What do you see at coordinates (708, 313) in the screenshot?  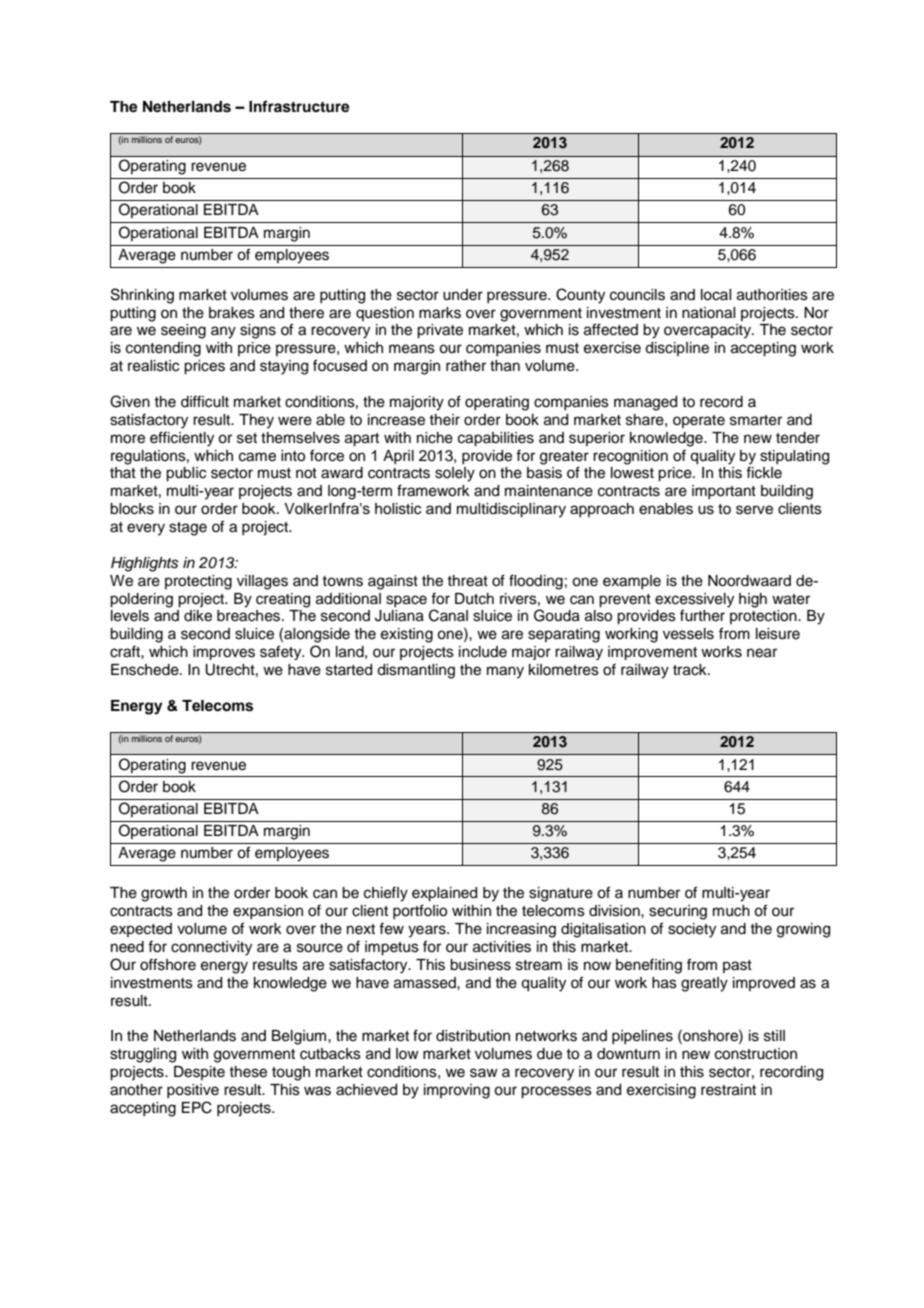 I see `national` at bounding box center [708, 313].
